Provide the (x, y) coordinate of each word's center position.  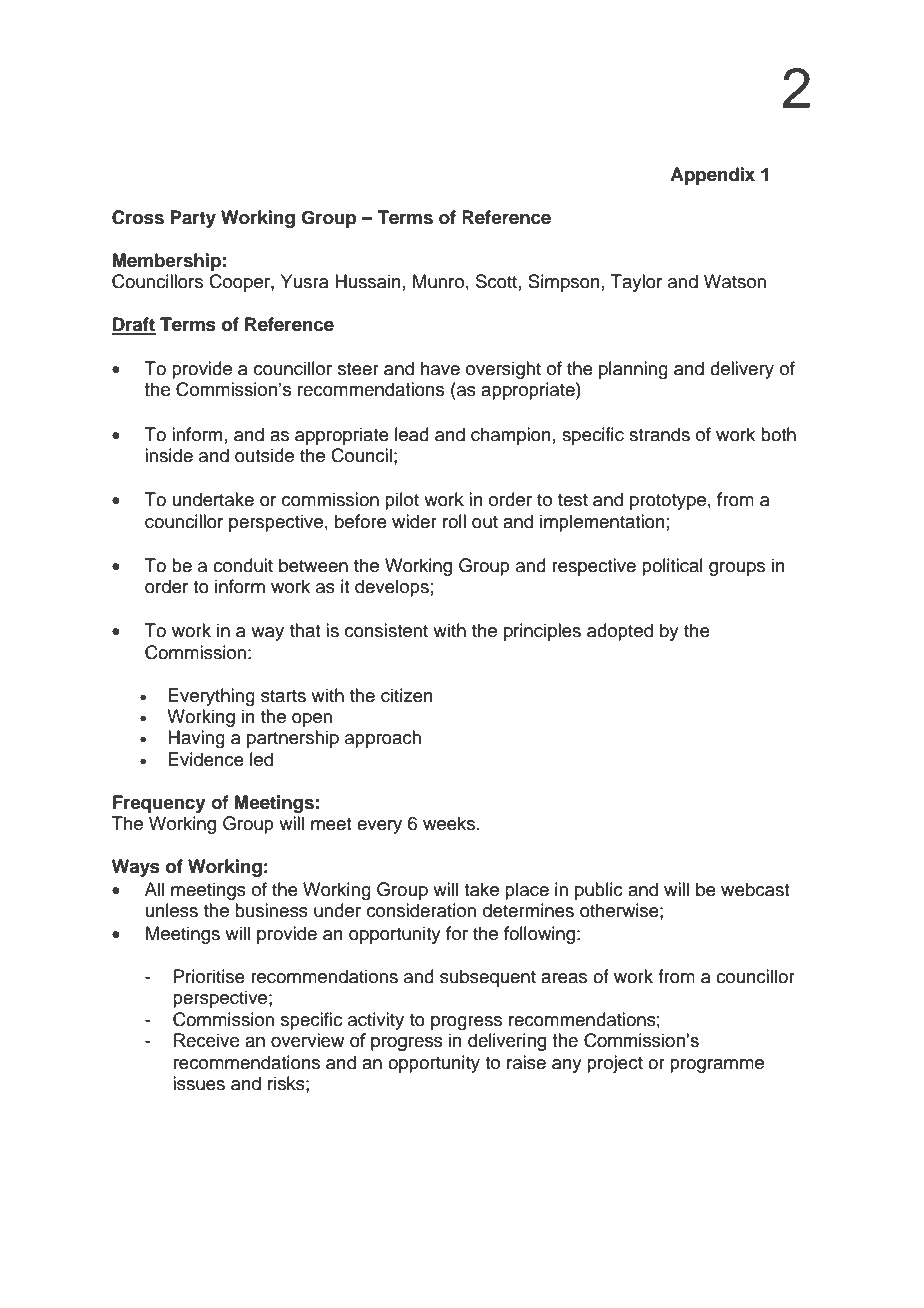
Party (193, 219)
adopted (620, 632)
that (305, 630)
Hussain (368, 281)
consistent (386, 630)
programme (717, 1066)
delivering (507, 1042)
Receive (206, 1040)
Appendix (712, 176)
